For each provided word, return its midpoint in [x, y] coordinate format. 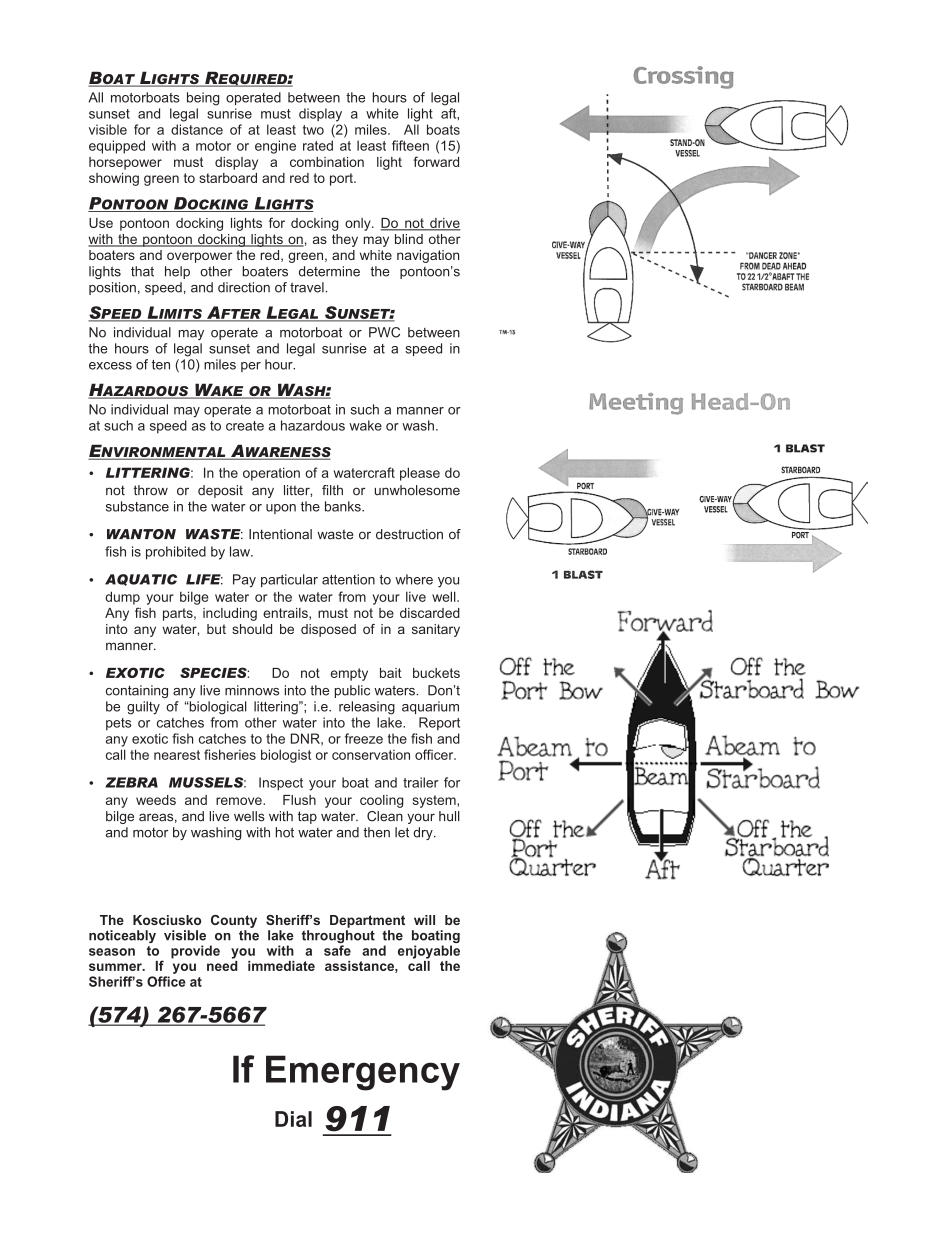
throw [150, 490]
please [420, 474]
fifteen [410, 145]
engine [275, 147]
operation [271, 474]
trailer [421, 782]
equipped [117, 147]
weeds [156, 800]
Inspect [281, 784]
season [112, 952]
